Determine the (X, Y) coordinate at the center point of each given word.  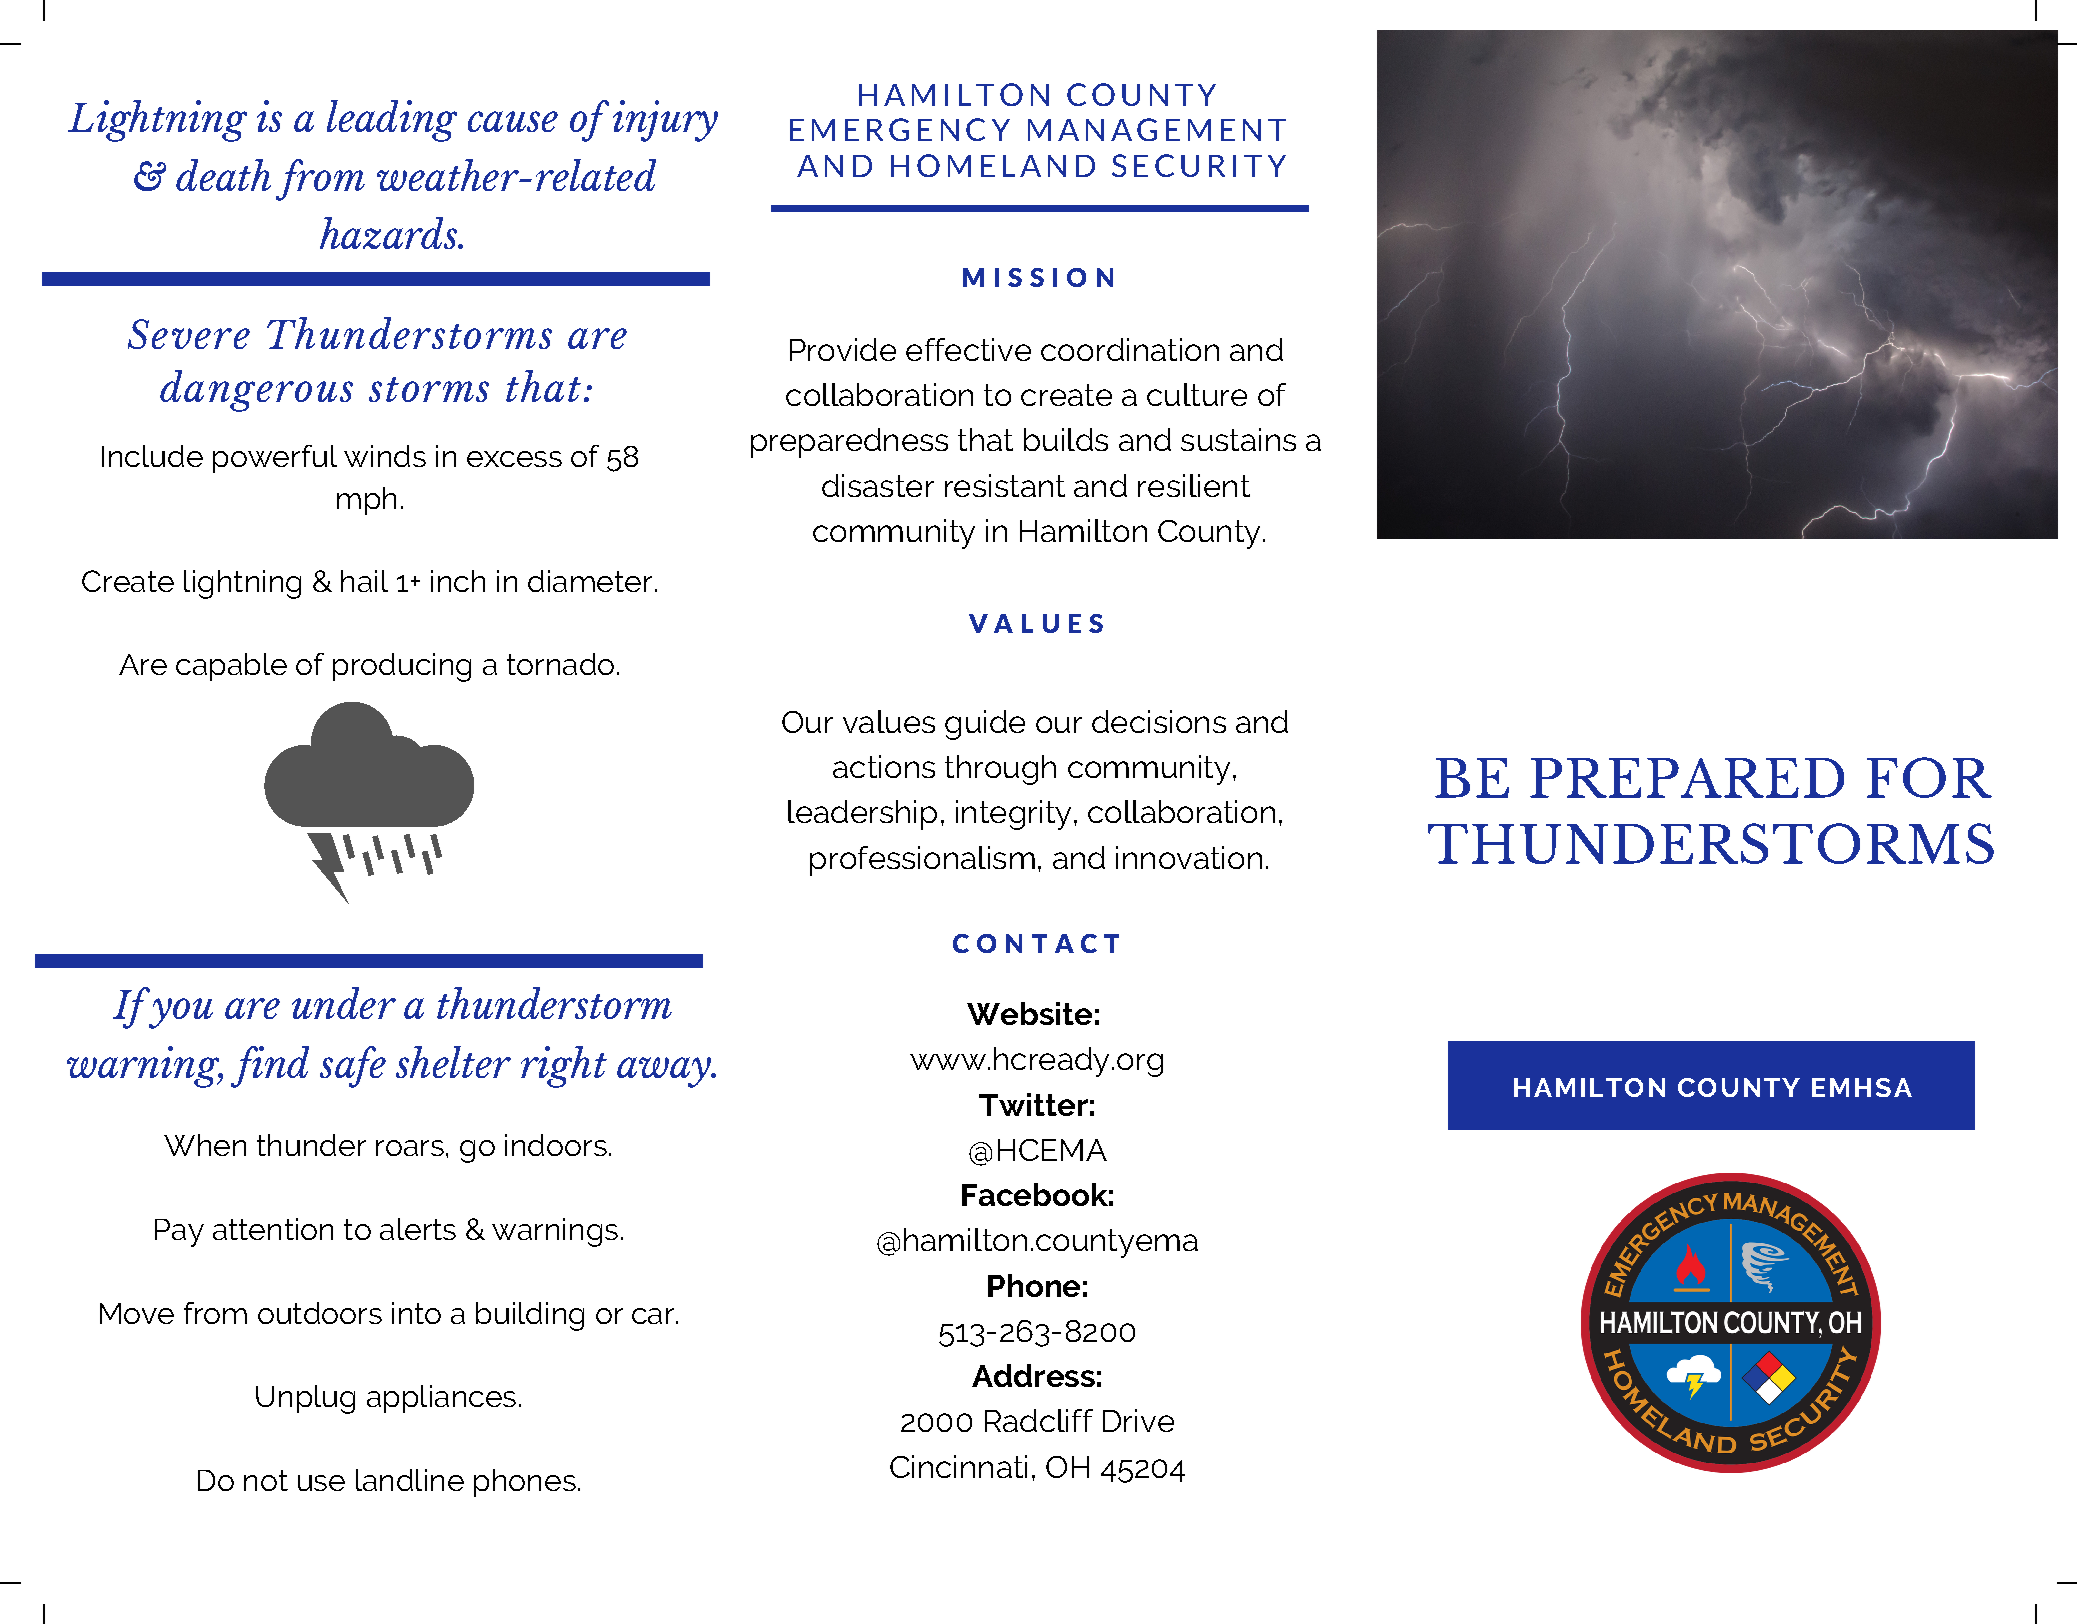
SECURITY (1199, 165)
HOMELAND (993, 165)
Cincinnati (958, 1466)
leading (392, 121)
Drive (1138, 1420)
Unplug (305, 1399)
